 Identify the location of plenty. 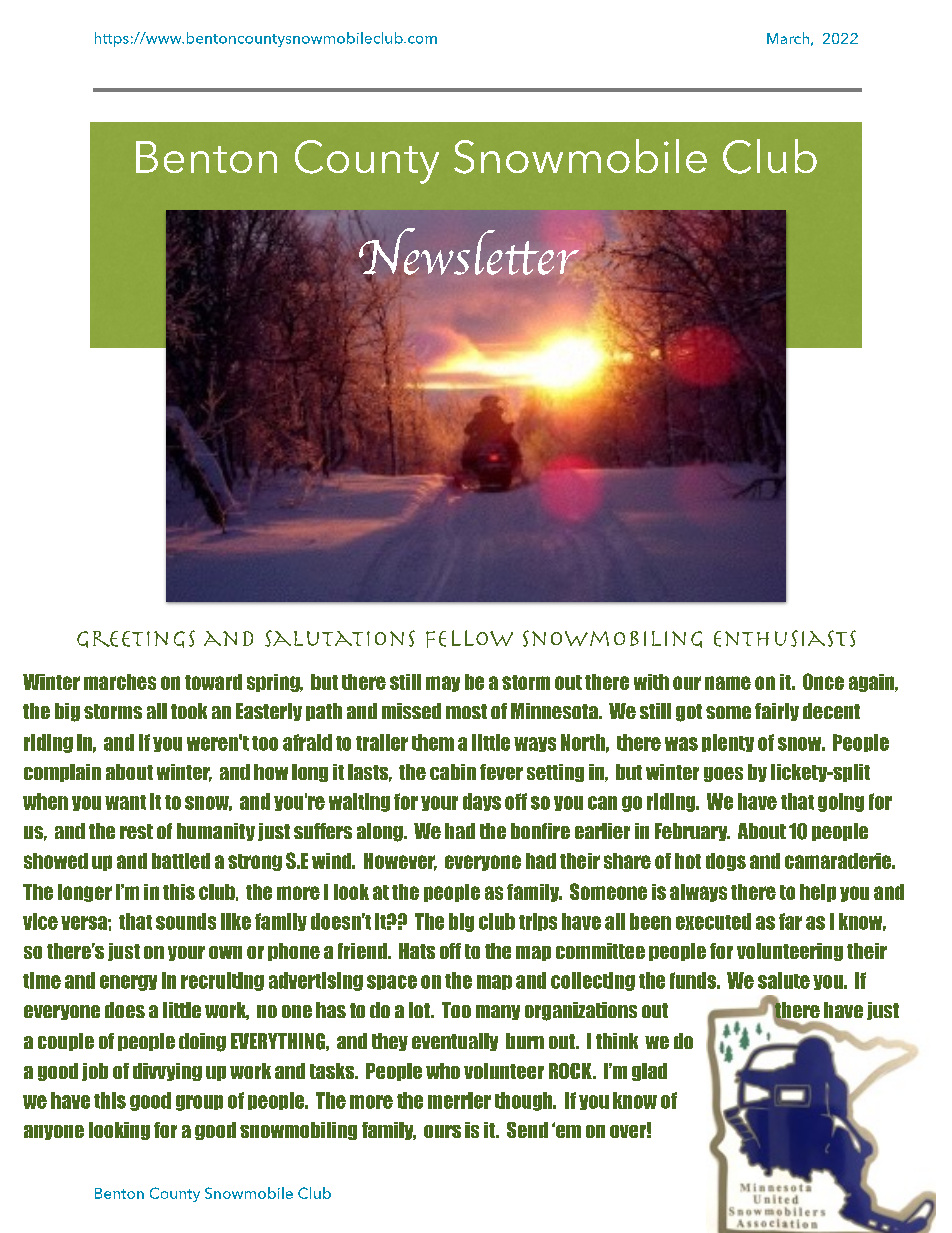
(728, 743).
